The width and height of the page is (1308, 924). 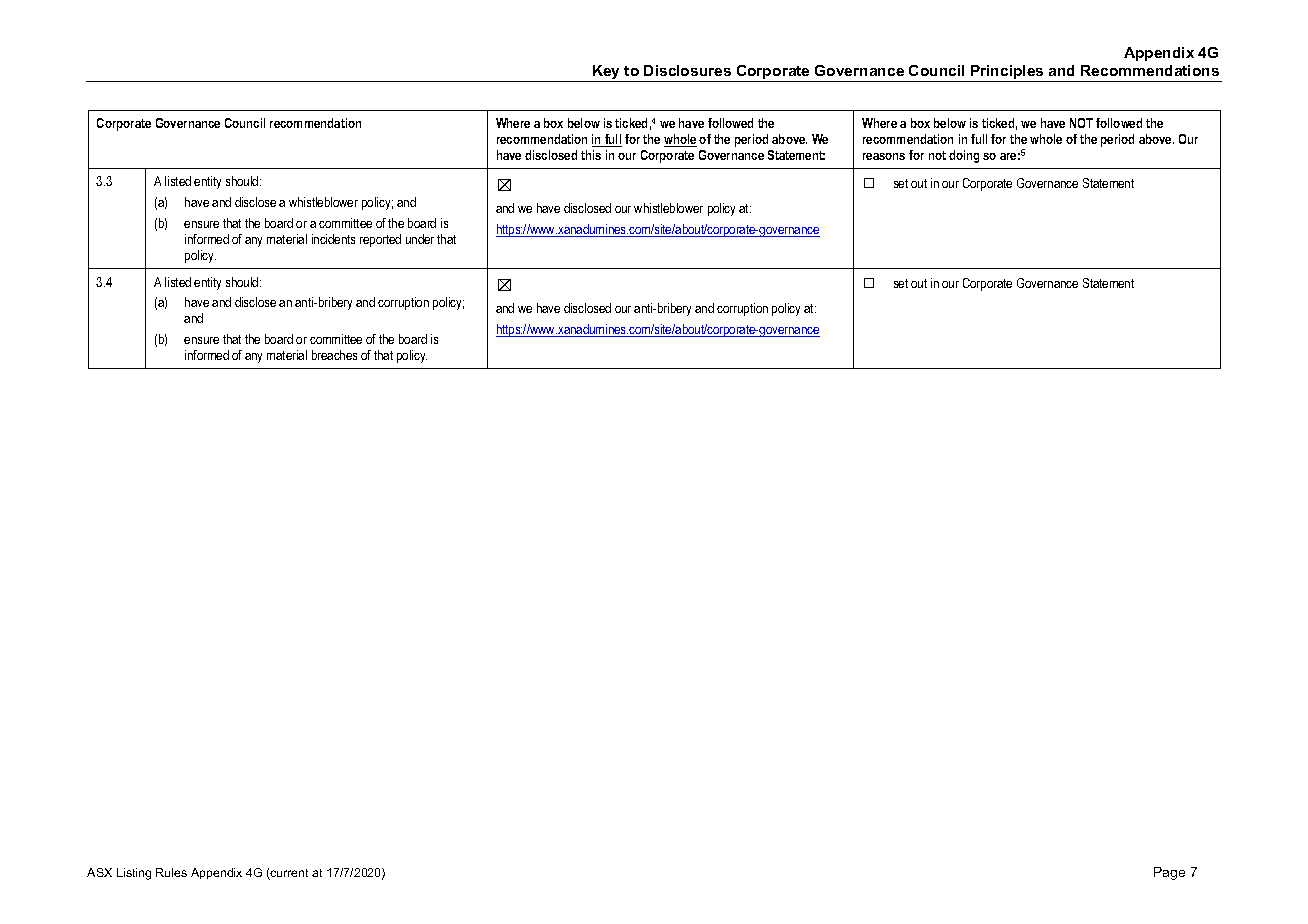 I want to click on Key, so click(x=607, y=73).
